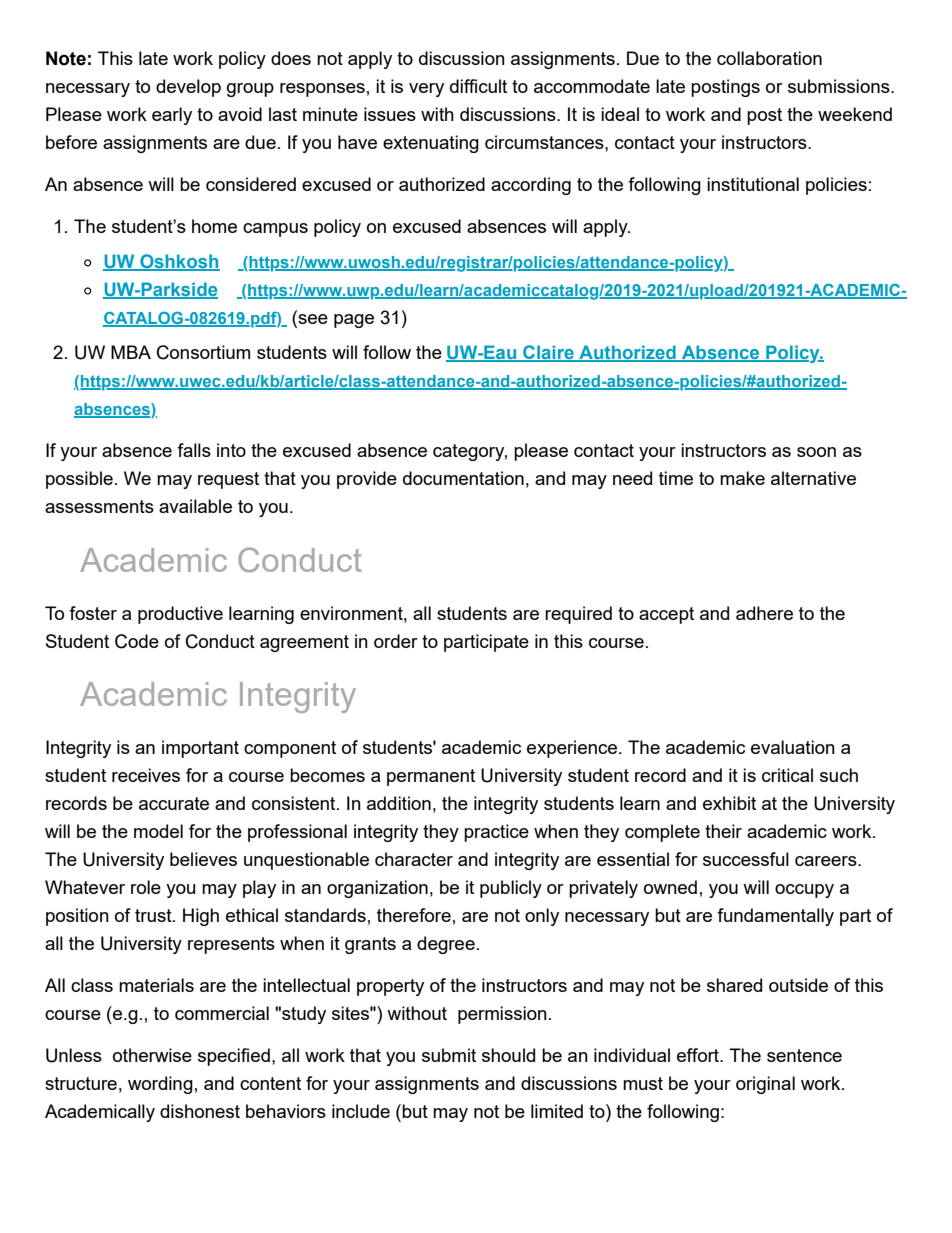 This page has height=1233, width=952. I want to click on MBA, so click(131, 352).
